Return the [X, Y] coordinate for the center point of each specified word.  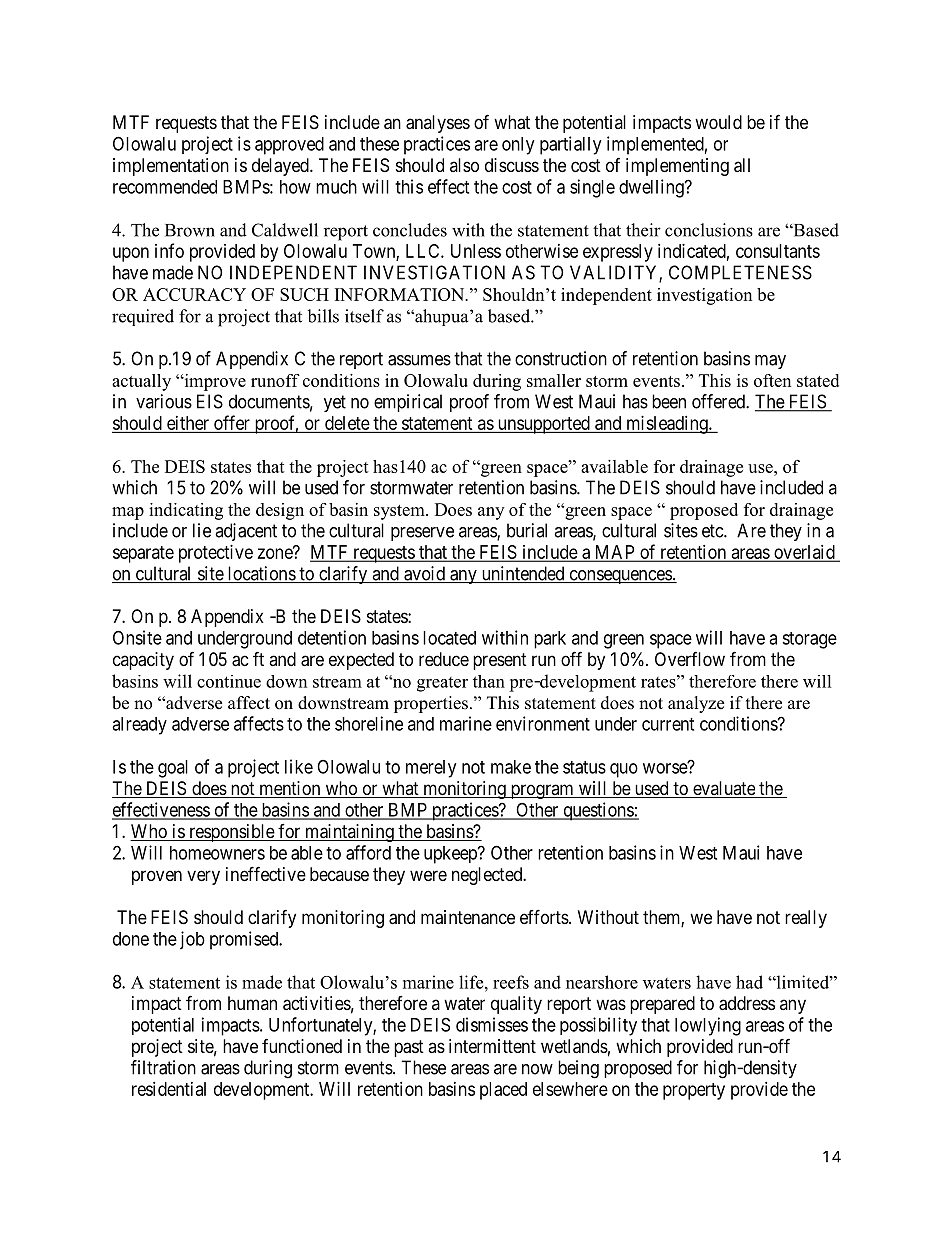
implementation [171, 167]
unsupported [543, 425]
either [188, 423]
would [718, 122]
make [511, 767]
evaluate [724, 789]
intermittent [492, 1046]
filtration [163, 1067]
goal [173, 769]
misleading [667, 425]
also [464, 165]
